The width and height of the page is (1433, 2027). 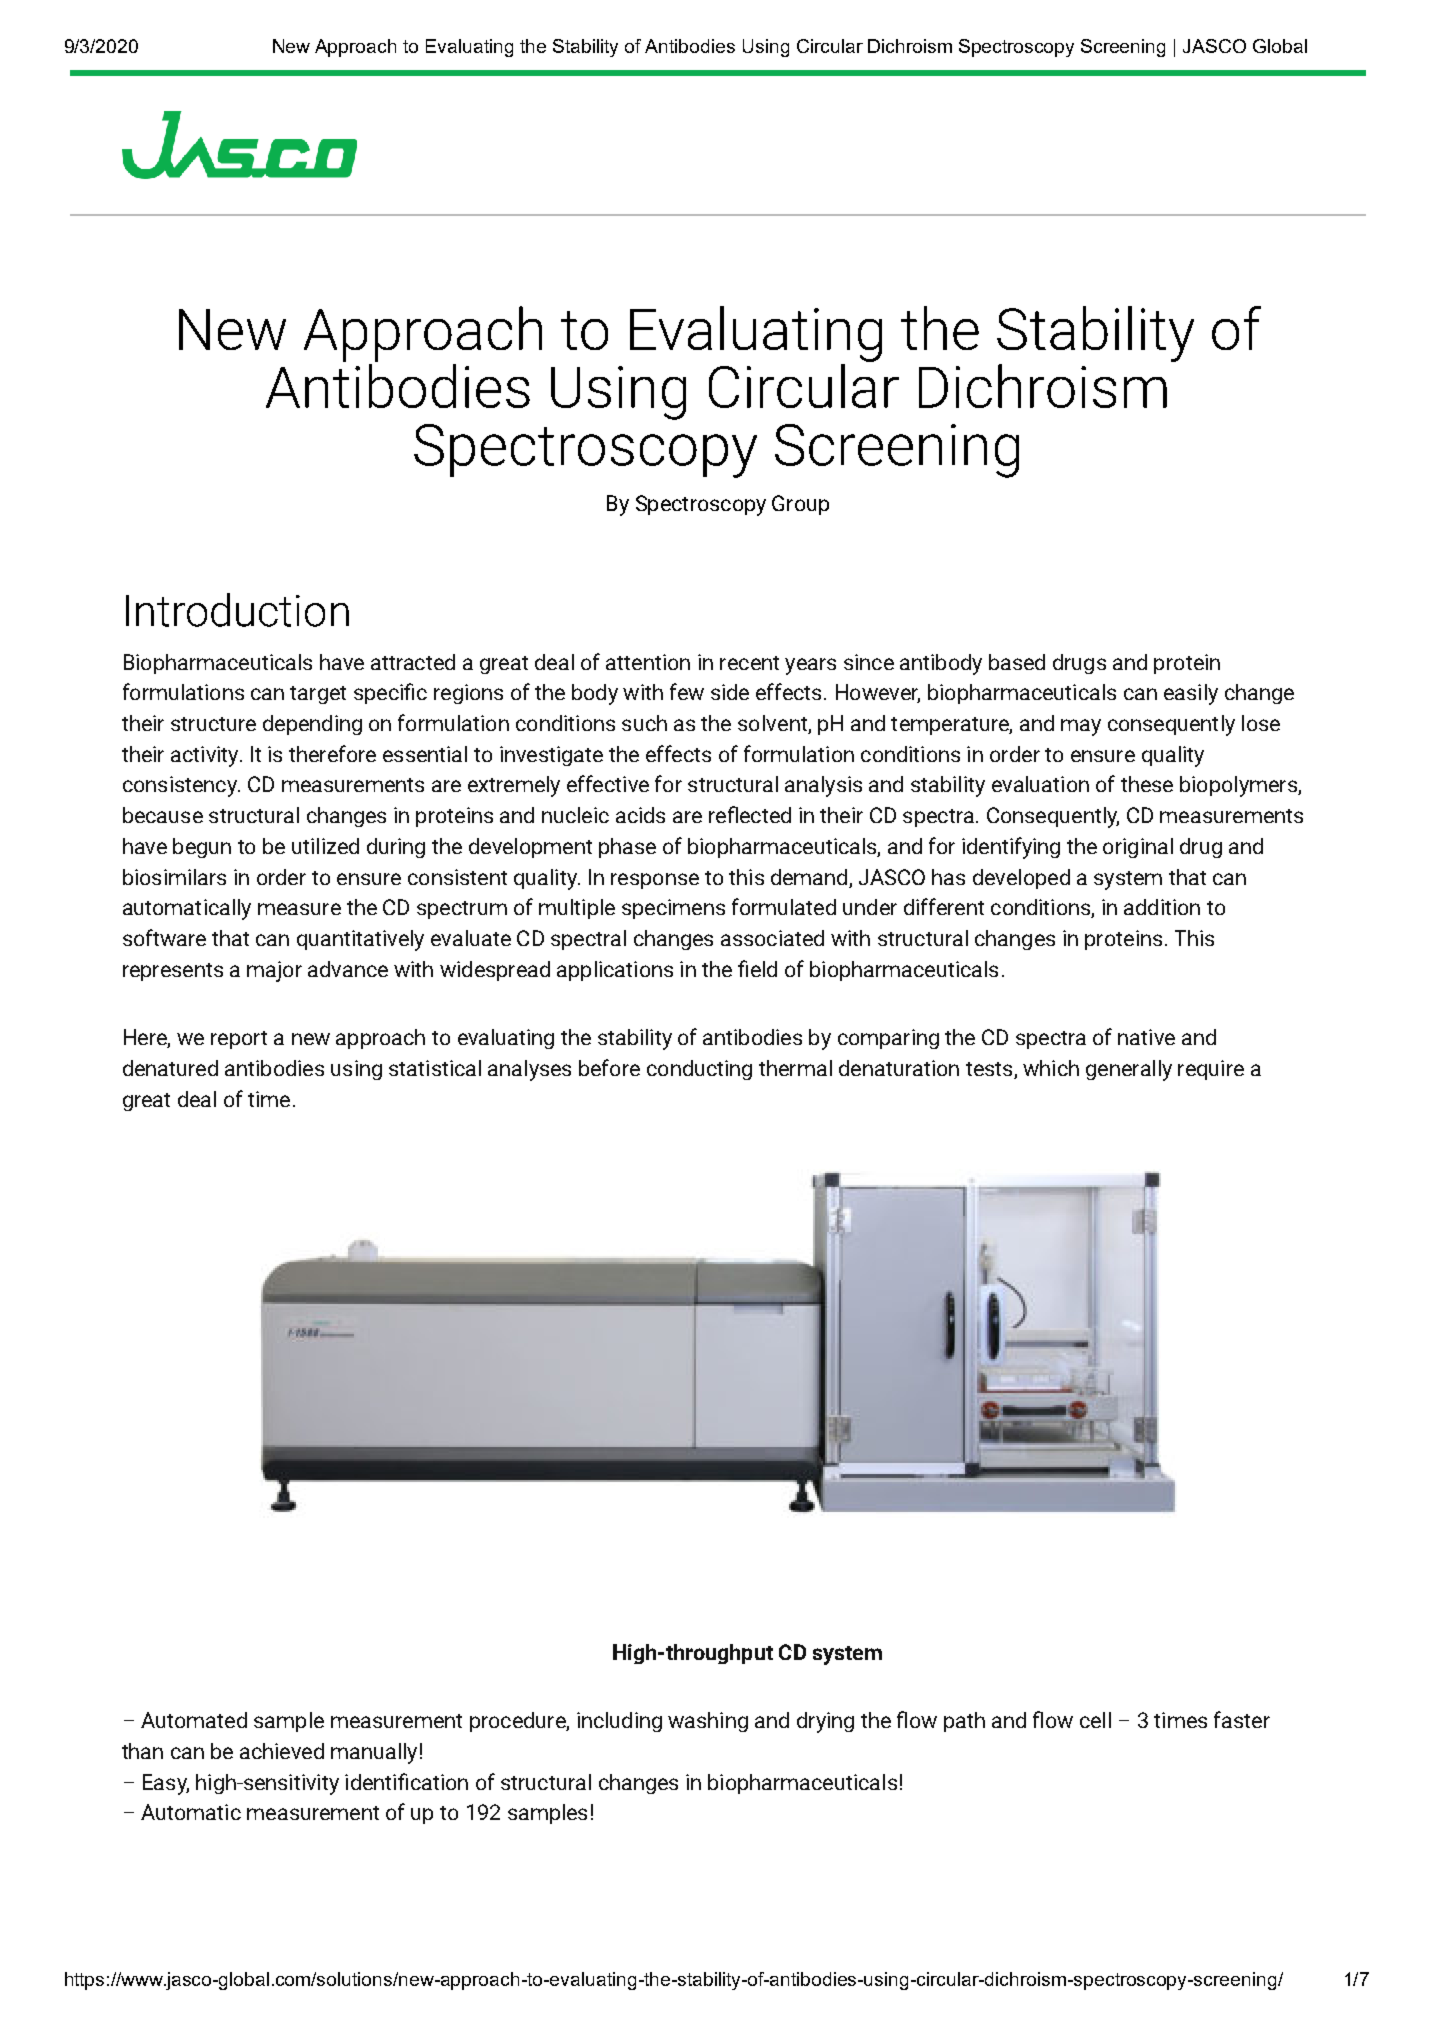 What do you see at coordinates (282, 1751) in the page?
I see `achieved` at bounding box center [282, 1751].
